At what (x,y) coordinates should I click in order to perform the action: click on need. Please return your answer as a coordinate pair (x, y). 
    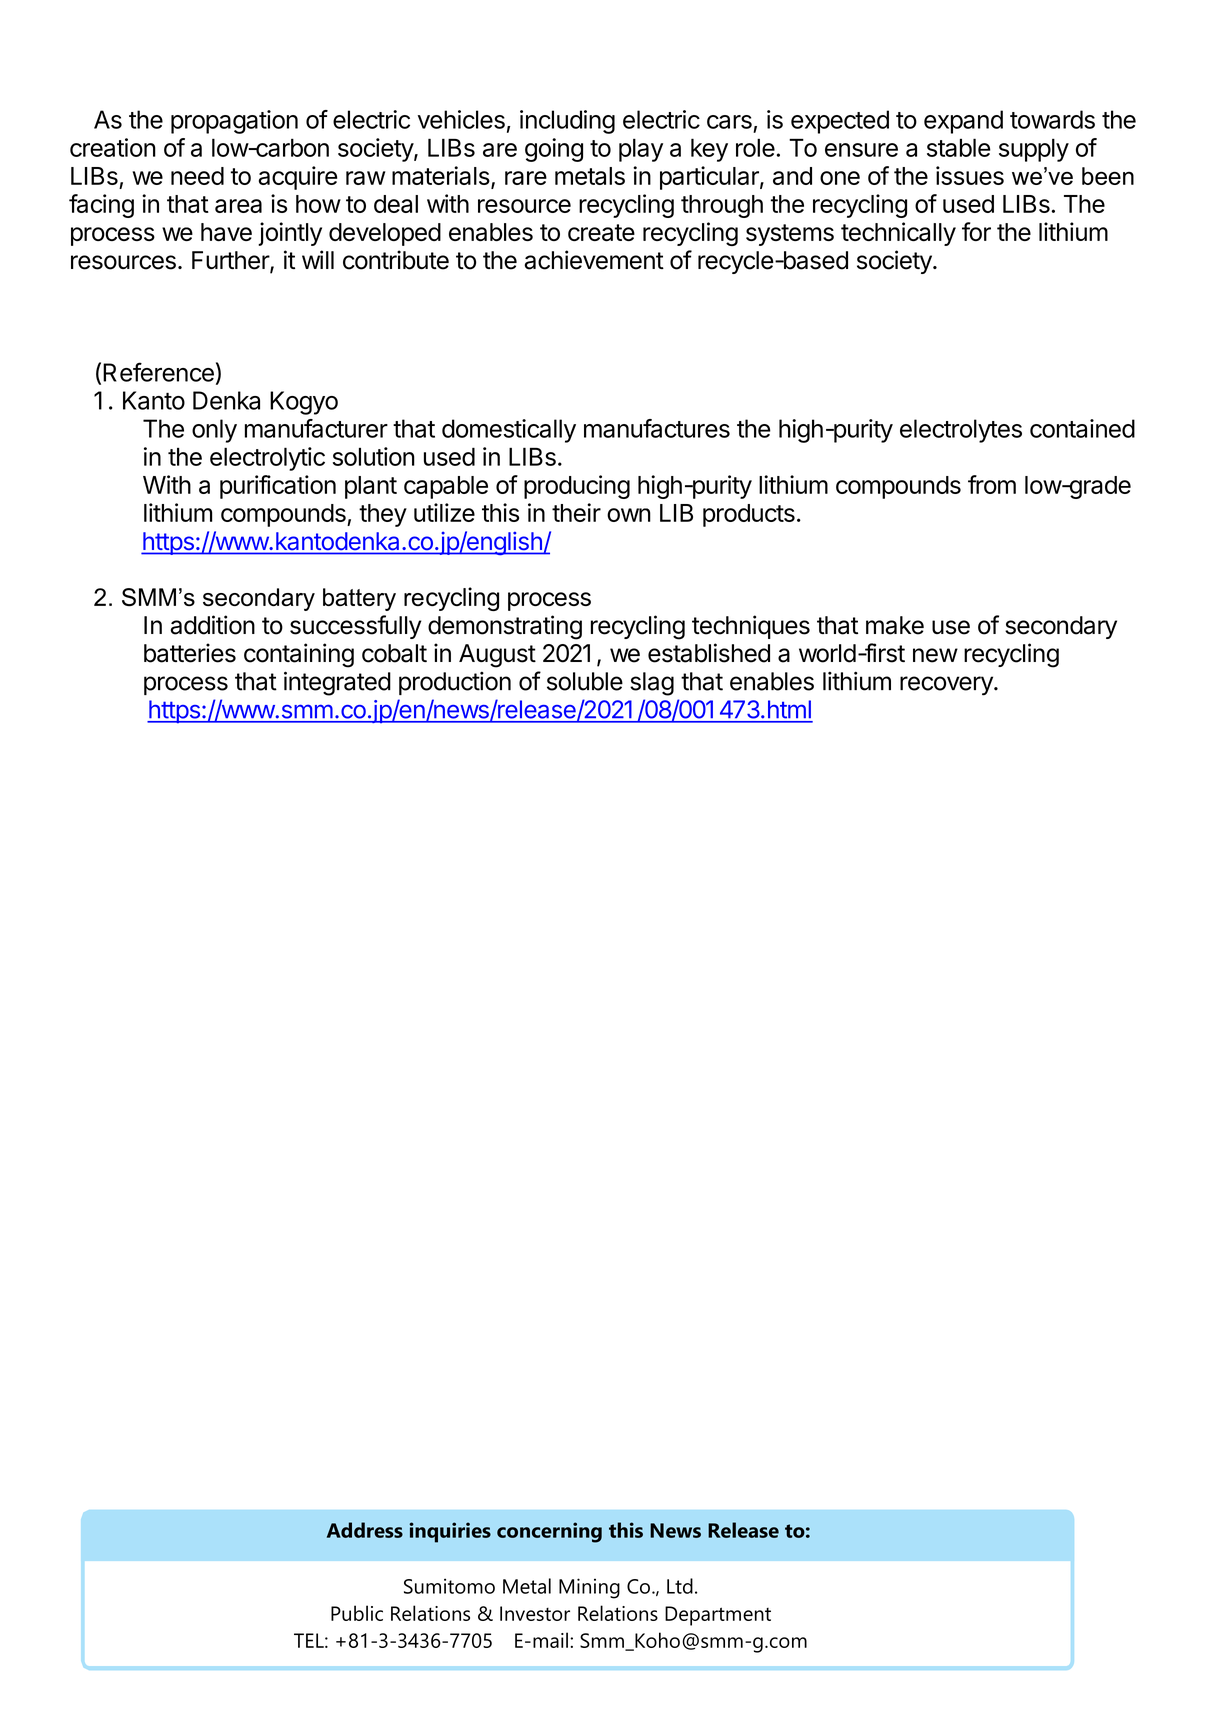
    Looking at the image, I should click on (197, 176).
